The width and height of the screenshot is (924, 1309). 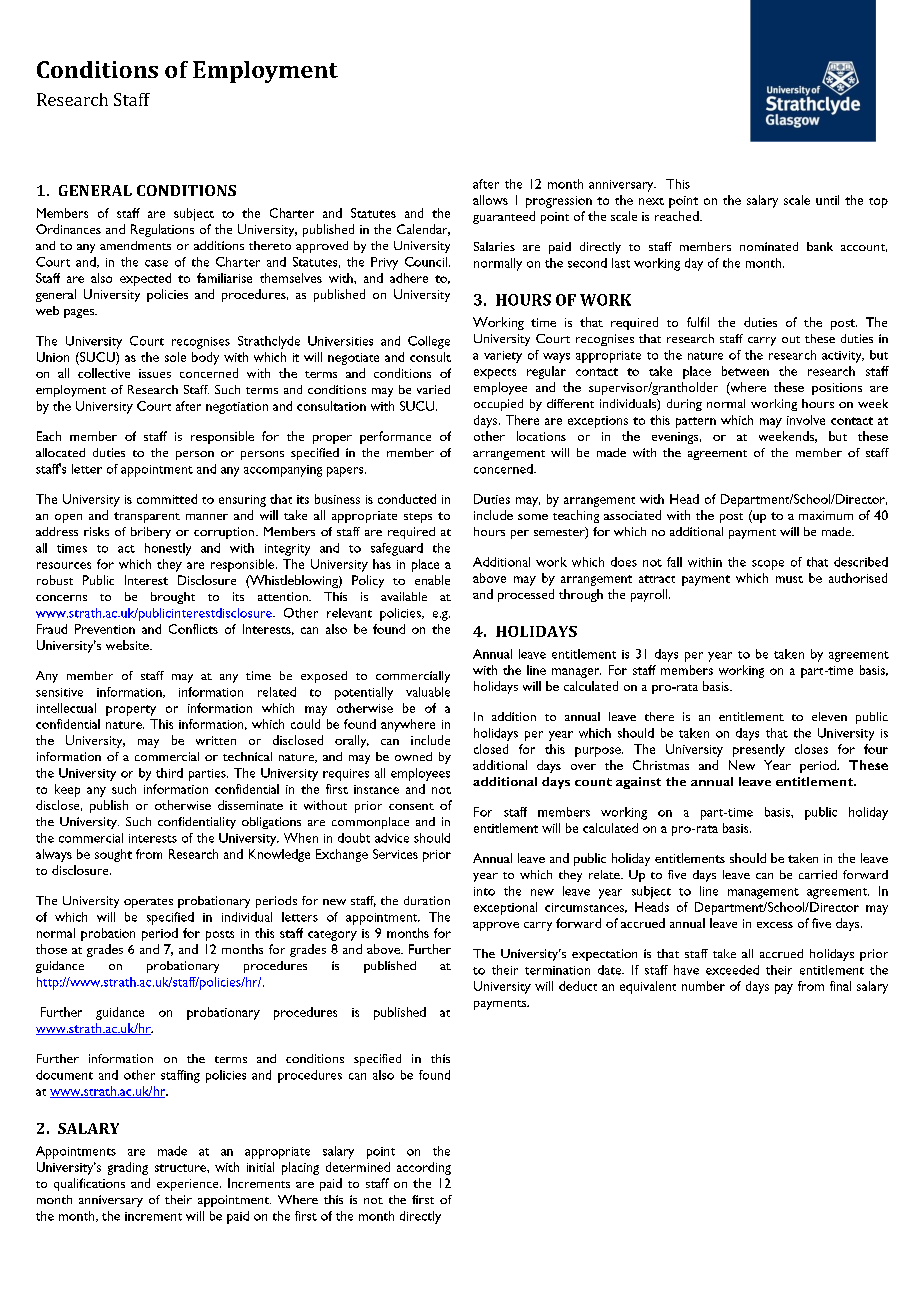 What do you see at coordinates (428, 692) in the screenshot?
I see `valuable` at bounding box center [428, 692].
